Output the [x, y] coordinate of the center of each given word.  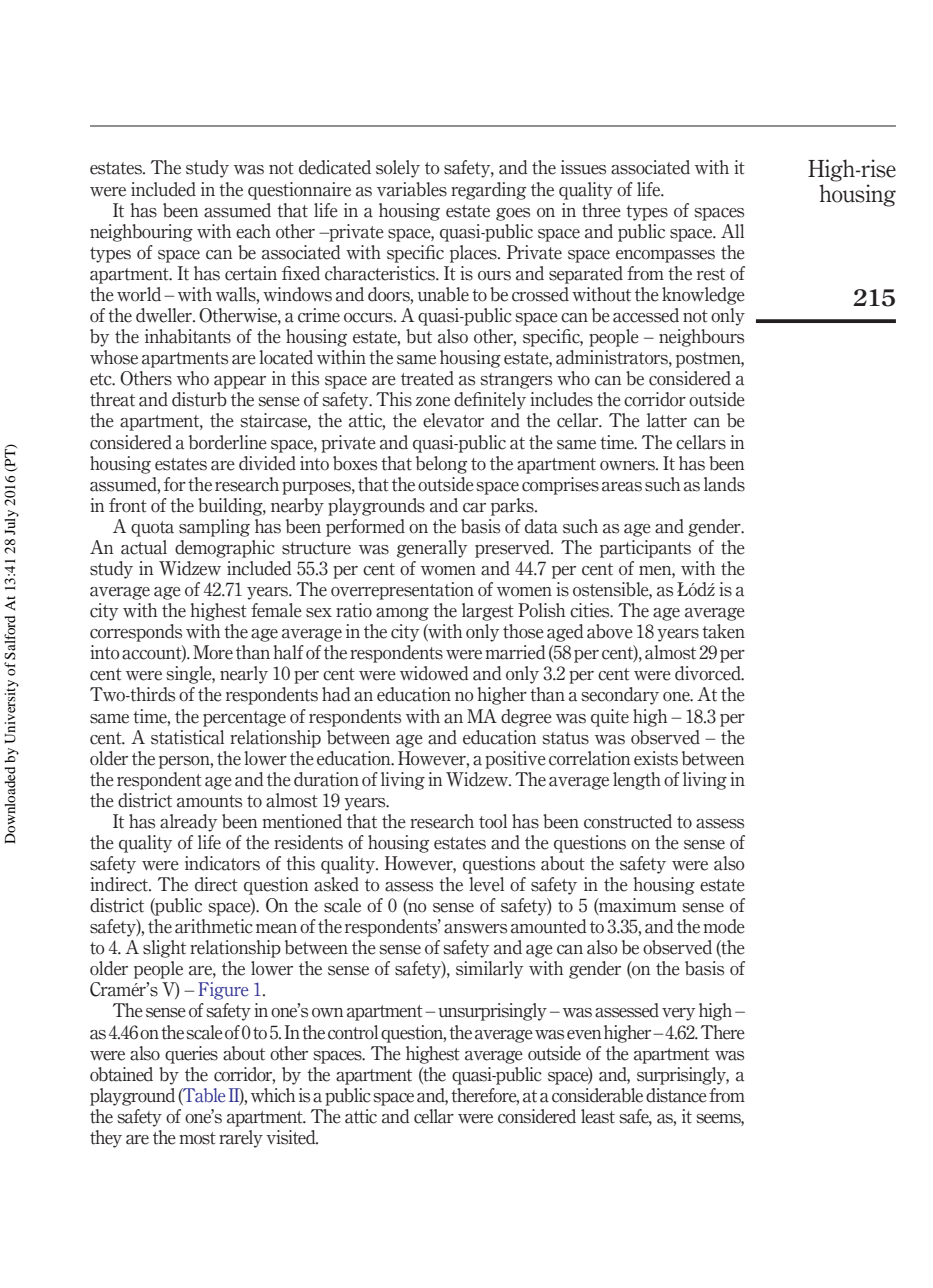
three [601, 210]
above [610, 631]
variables [412, 189]
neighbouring [141, 233]
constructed [628, 821]
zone [433, 402]
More [213, 652]
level [486, 884]
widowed [434, 673]
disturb [199, 399]
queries [191, 1055]
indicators [222, 863]
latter [667, 420]
